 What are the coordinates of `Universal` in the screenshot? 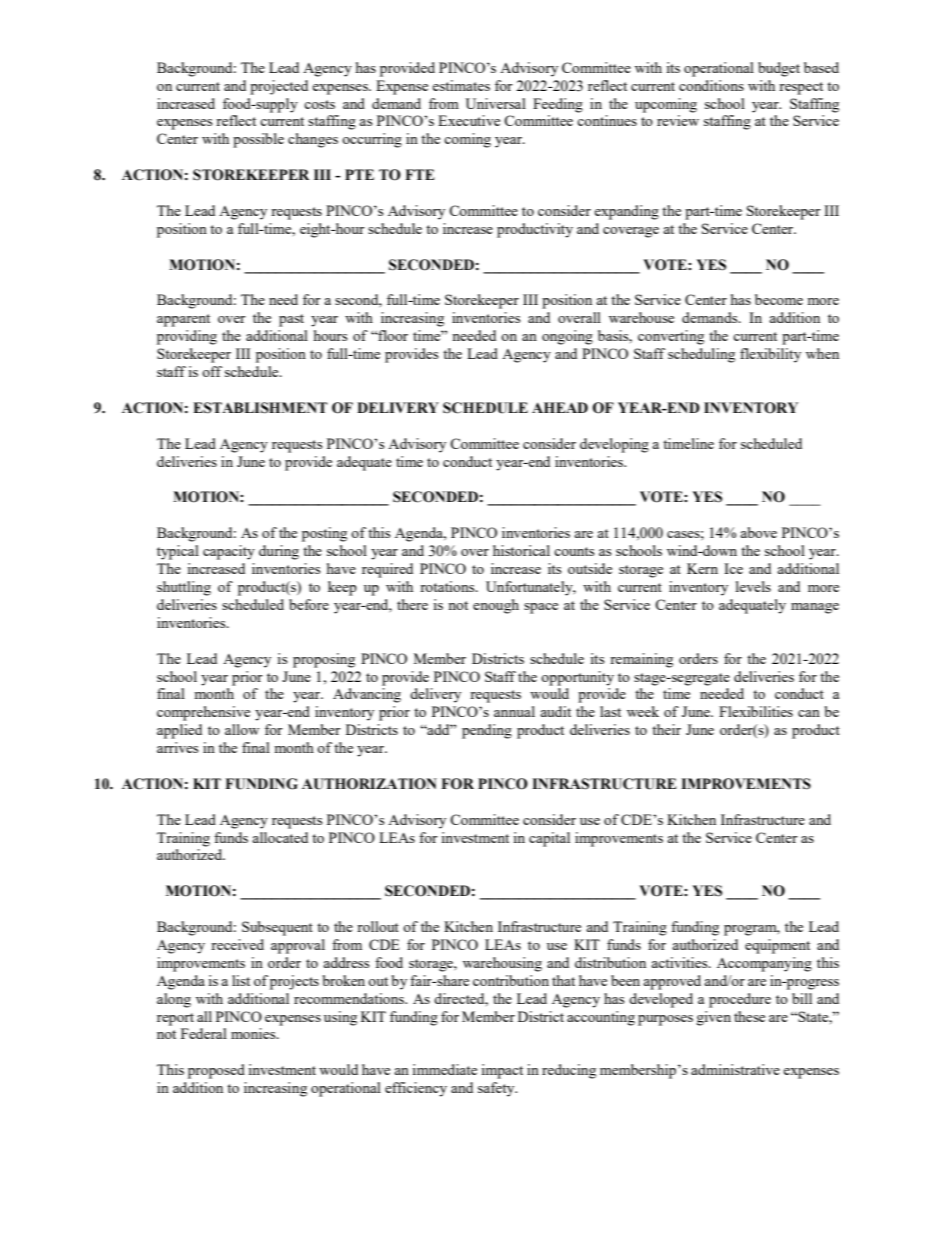 It's located at (495, 103).
